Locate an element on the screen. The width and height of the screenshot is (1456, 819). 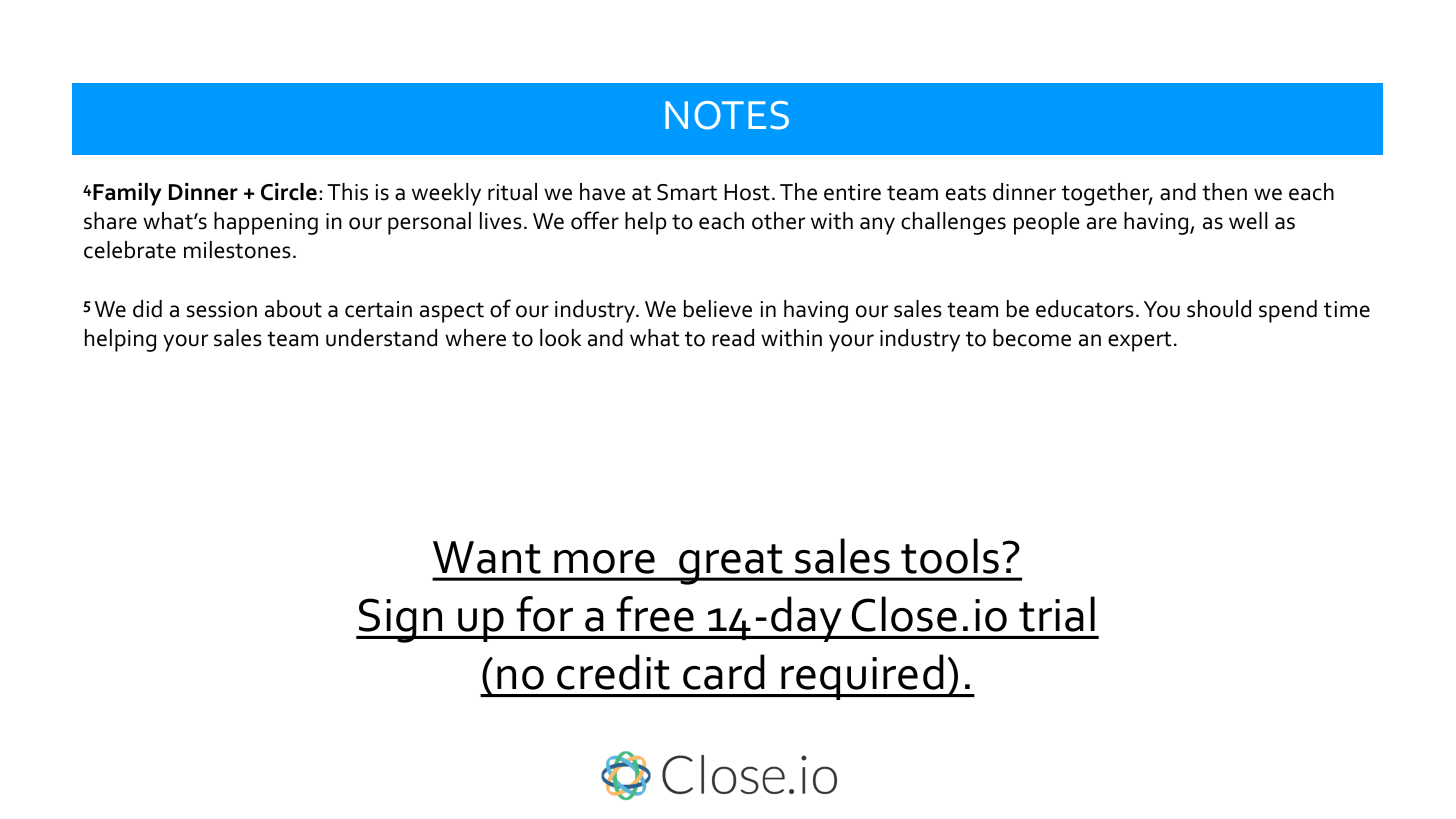
Want is located at coordinates (487, 557).
